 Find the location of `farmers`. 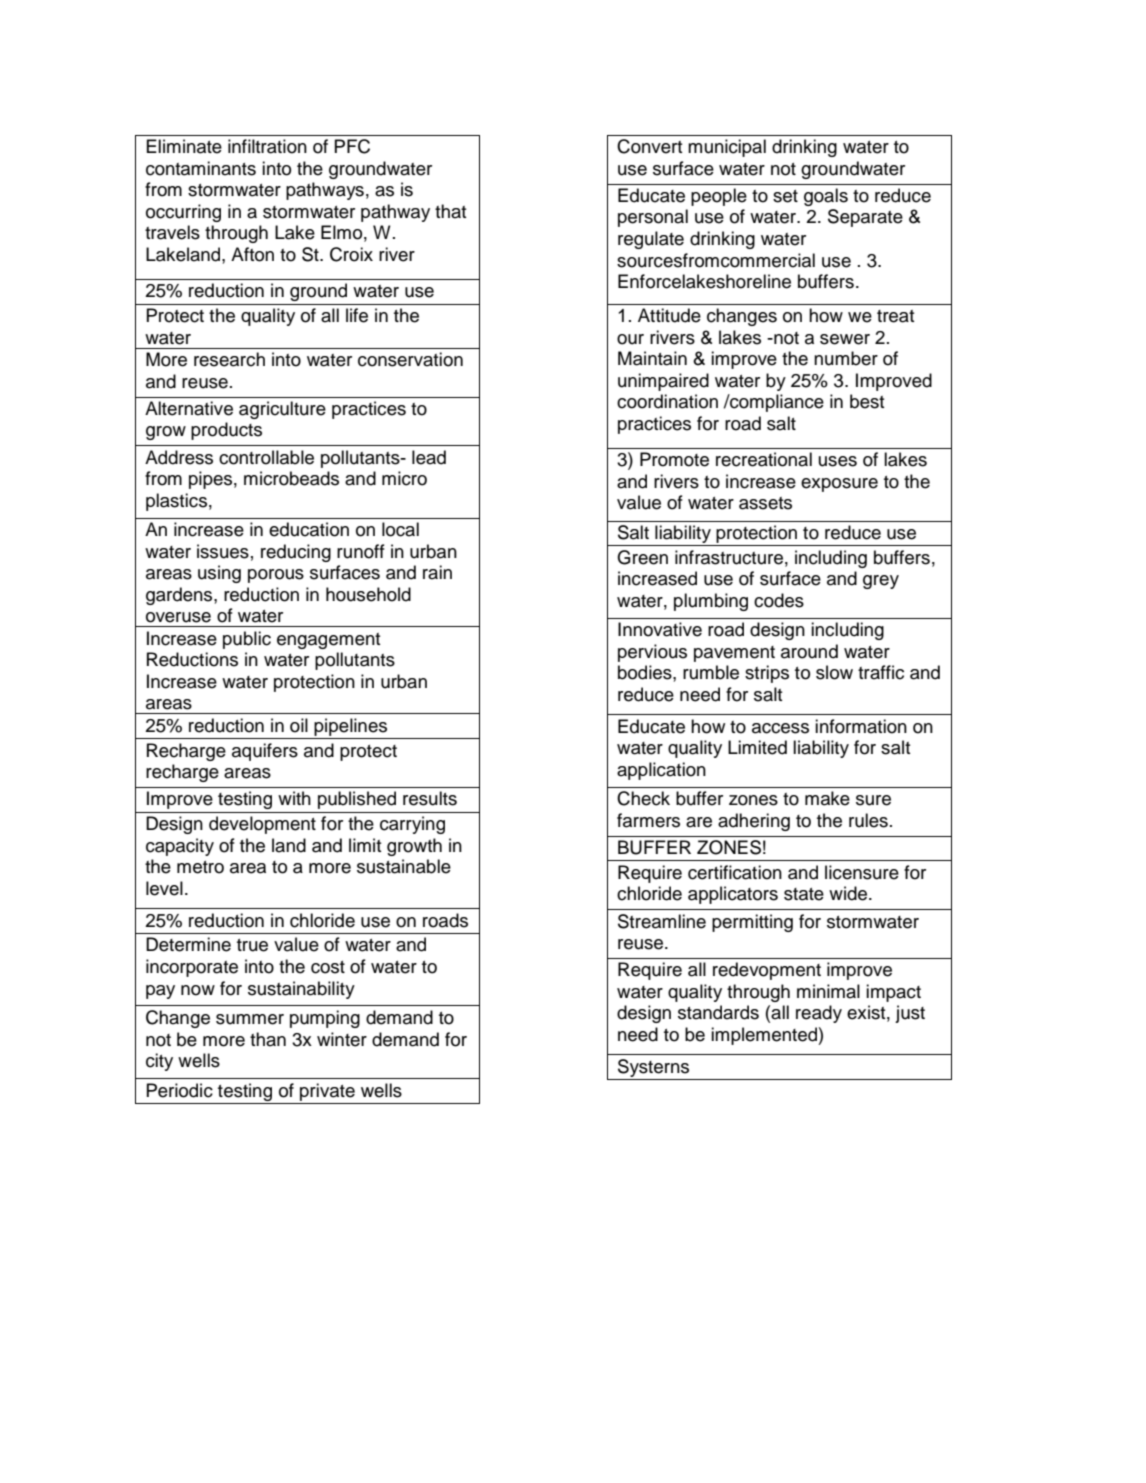

farmers is located at coordinates (648, 820).
